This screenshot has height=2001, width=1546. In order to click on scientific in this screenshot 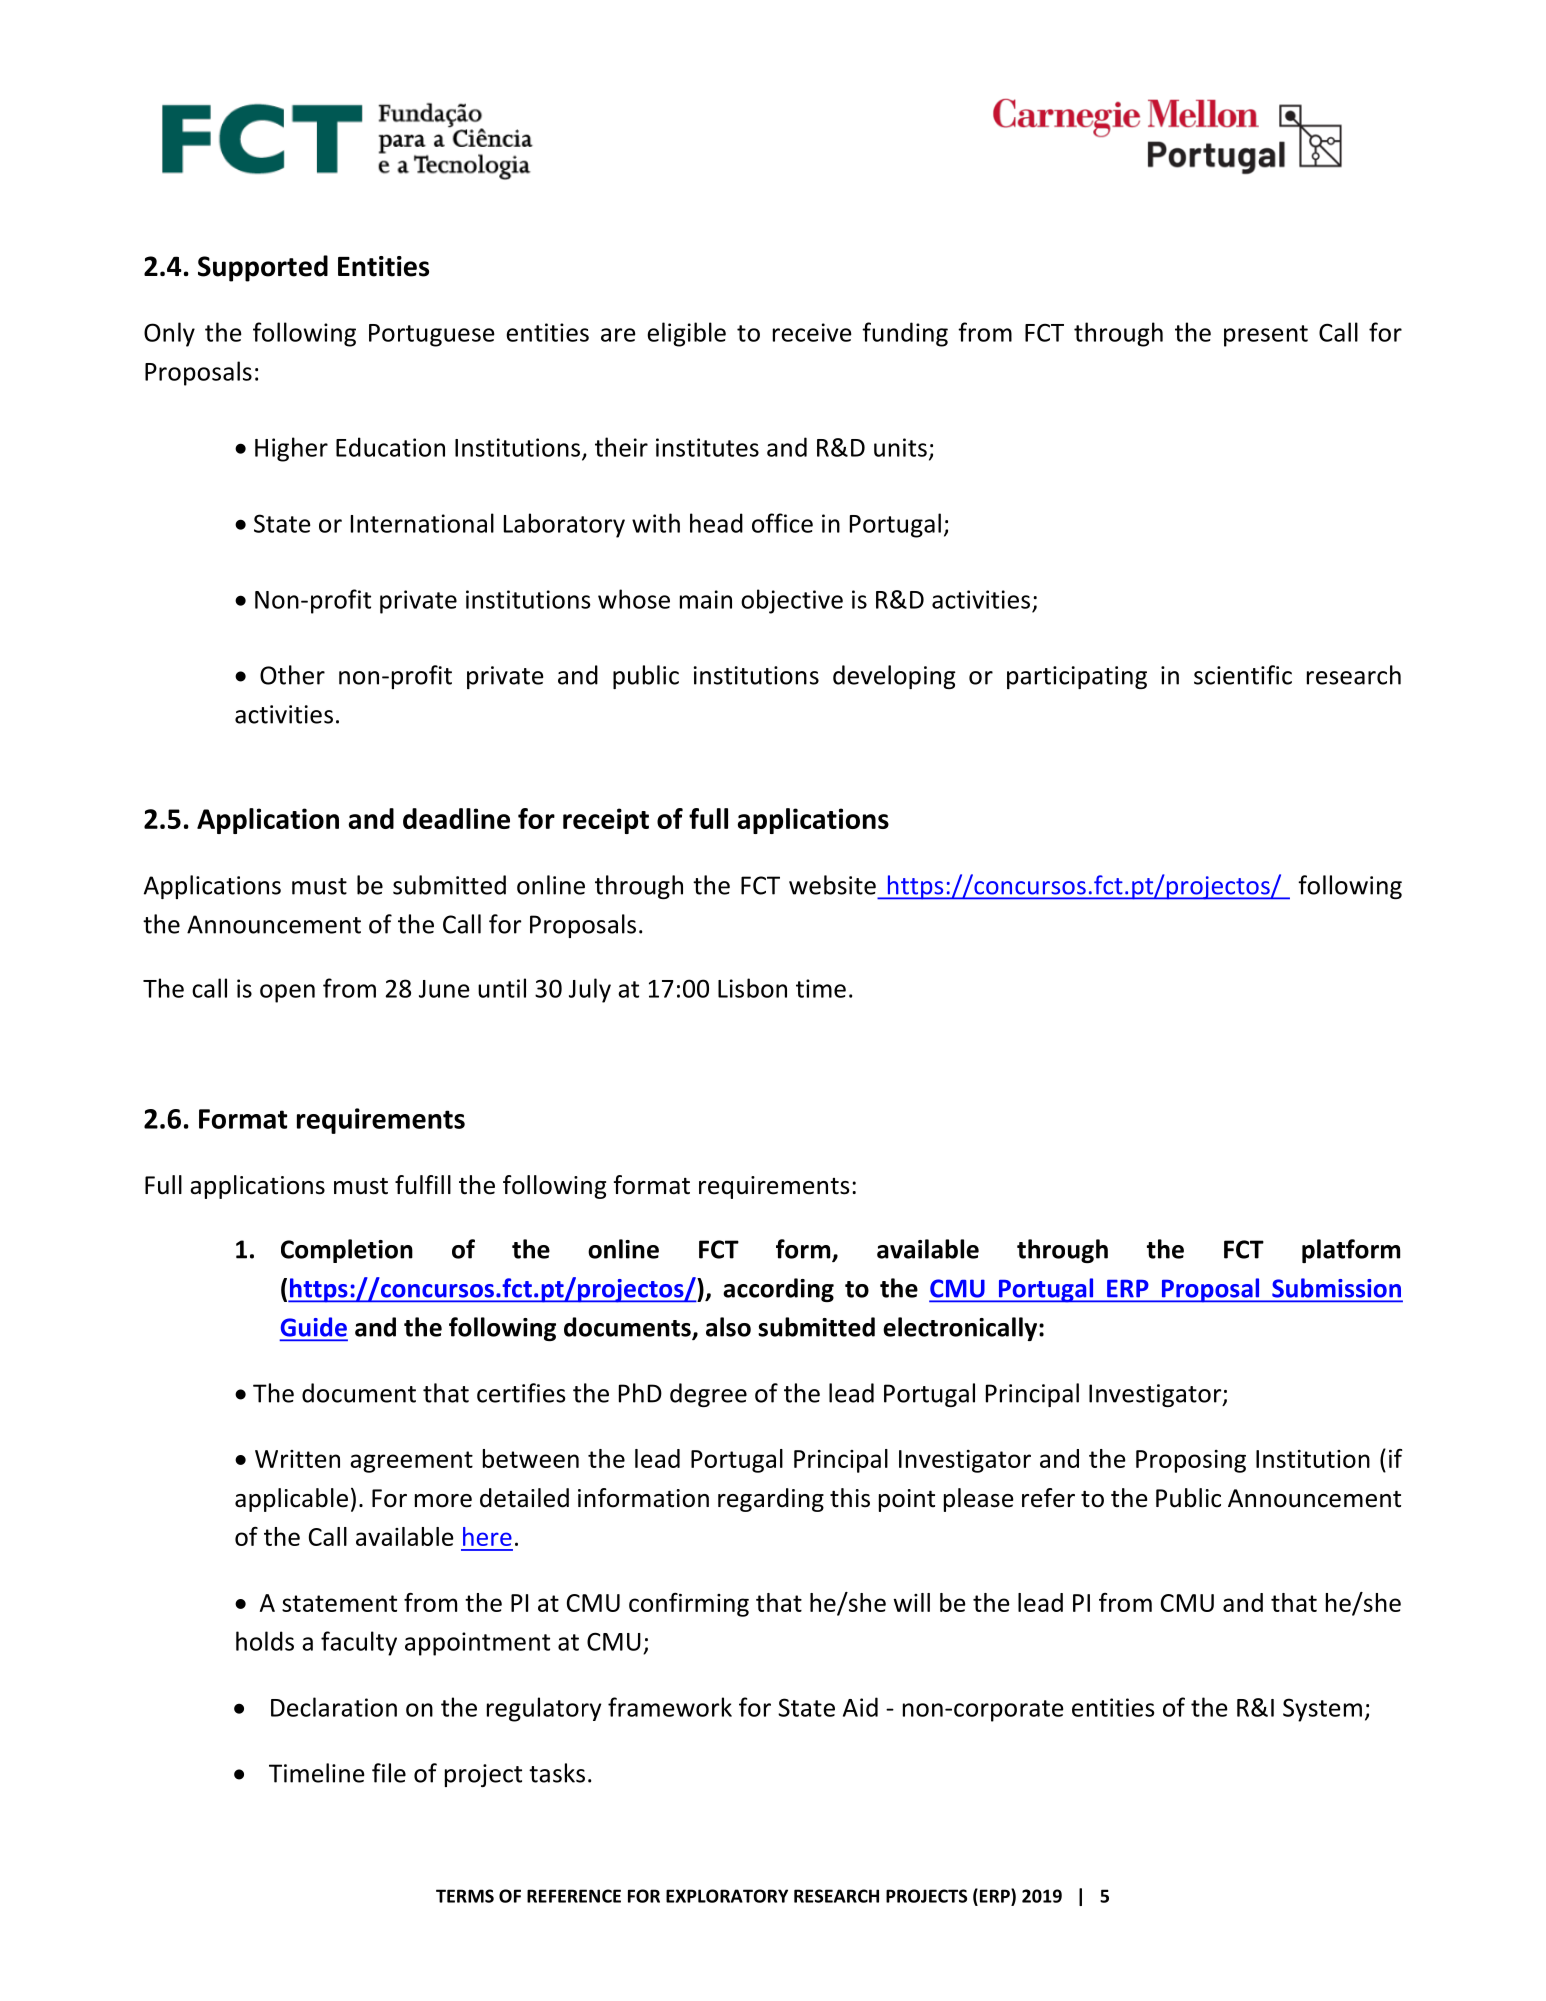, I will do `click(1243, 675)`.
